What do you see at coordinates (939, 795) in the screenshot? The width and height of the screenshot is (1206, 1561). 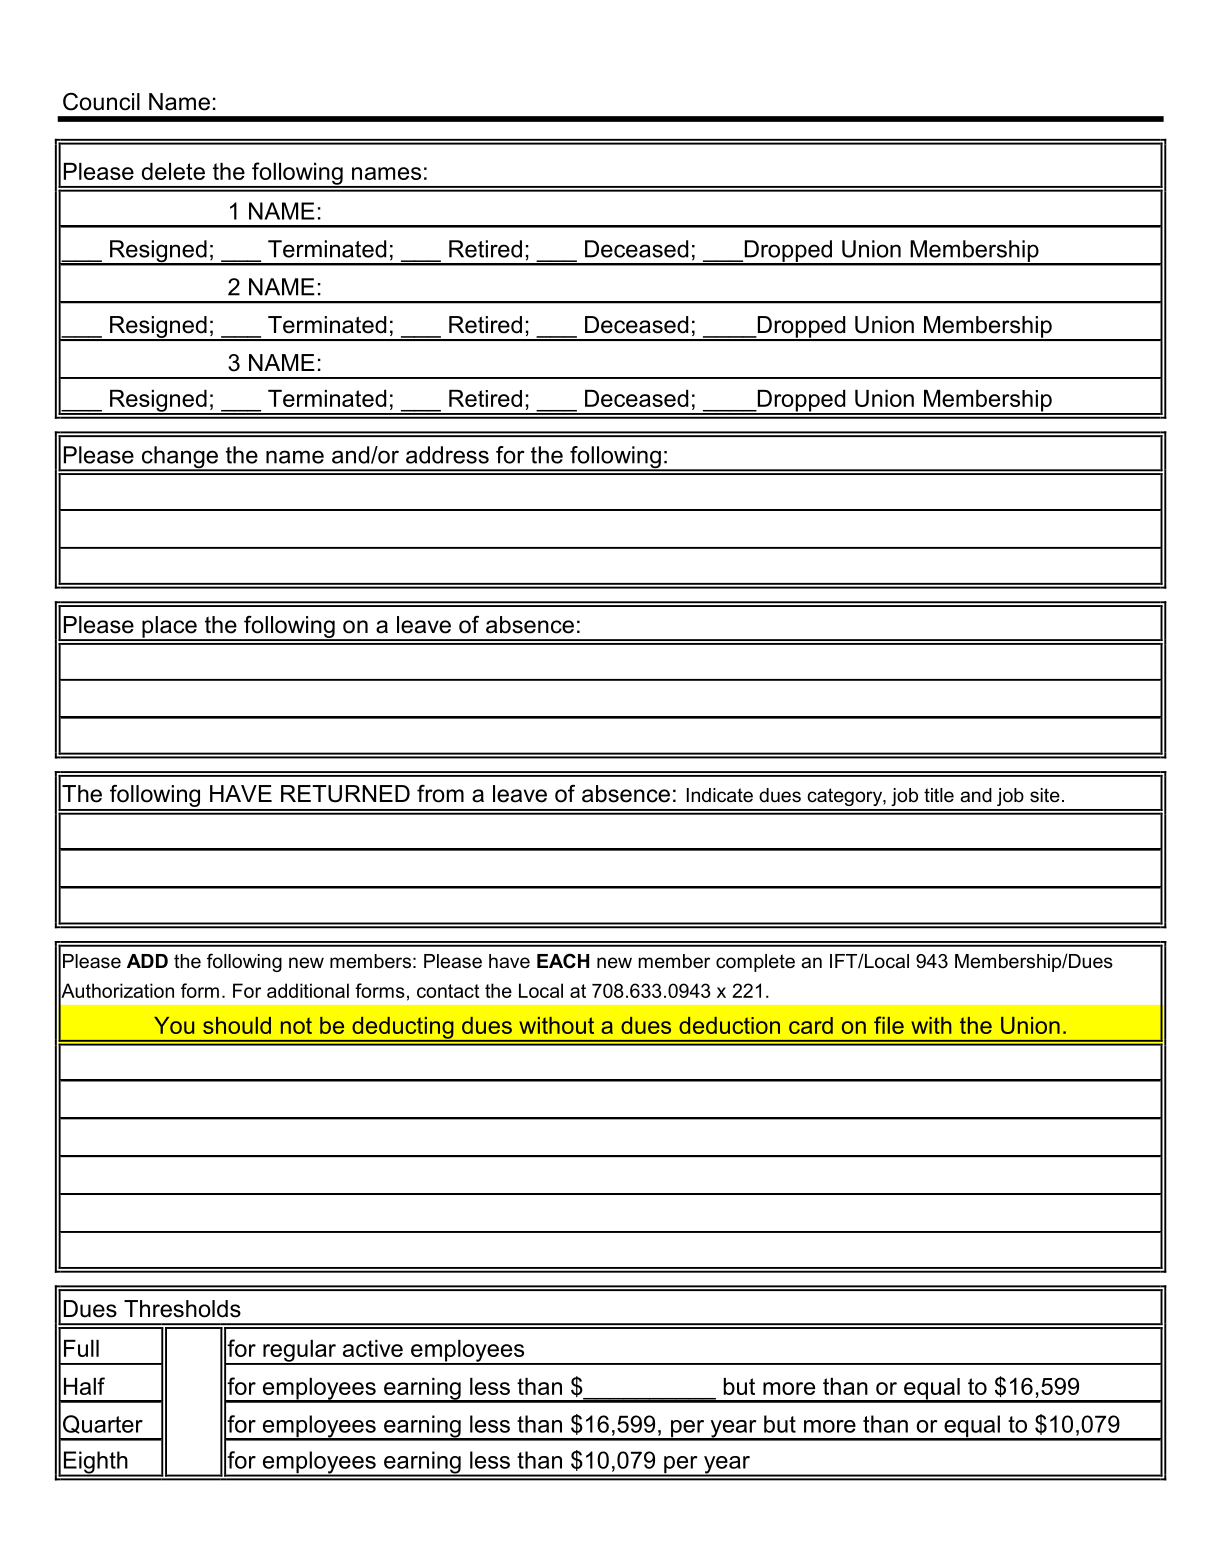 I see `title` at bounding box center [939, 795].
